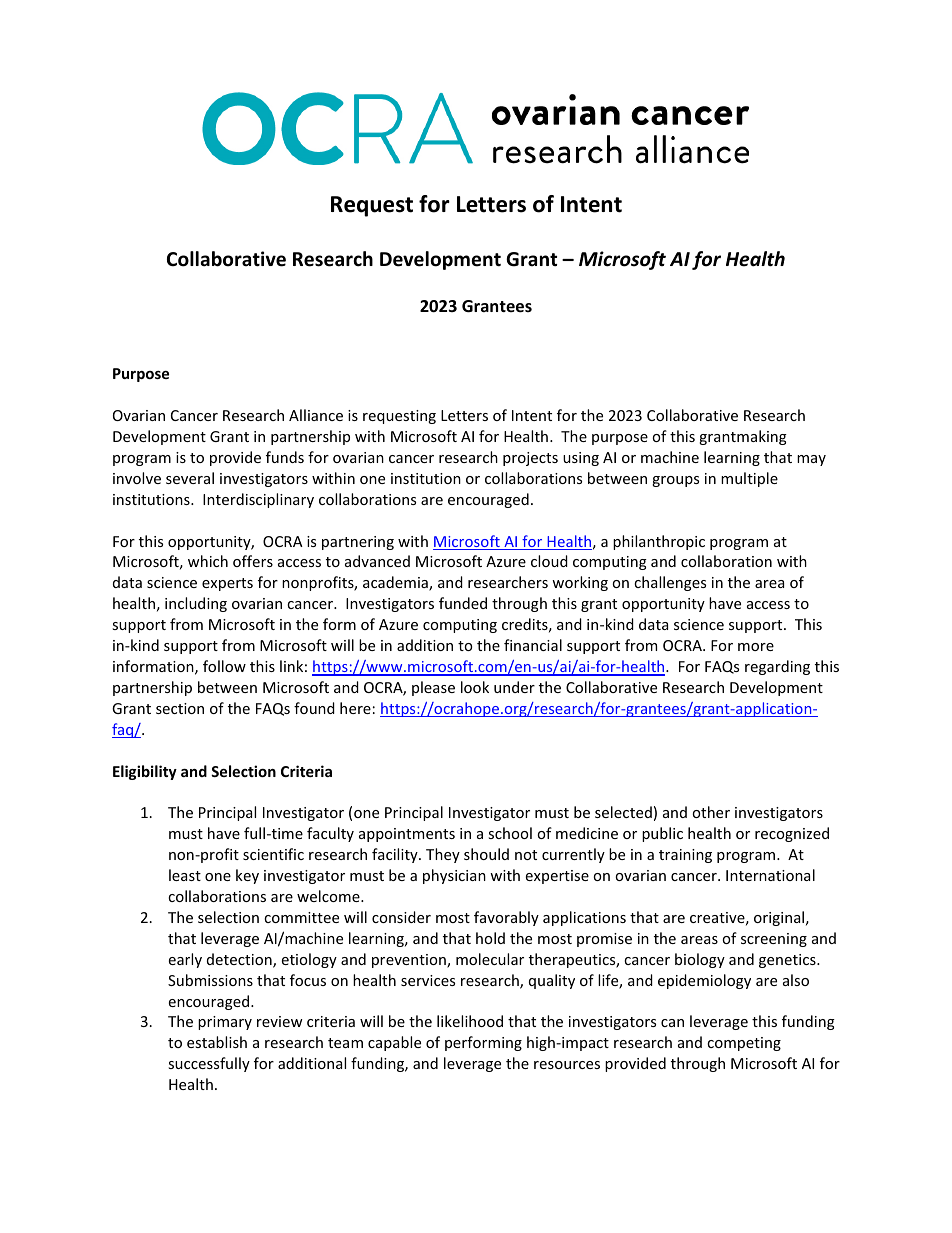 The image size is (952, 1233). What do you see at coordinates (224, 666) in the screenshot?
I see `follow` at bounding box center [224, 666].
